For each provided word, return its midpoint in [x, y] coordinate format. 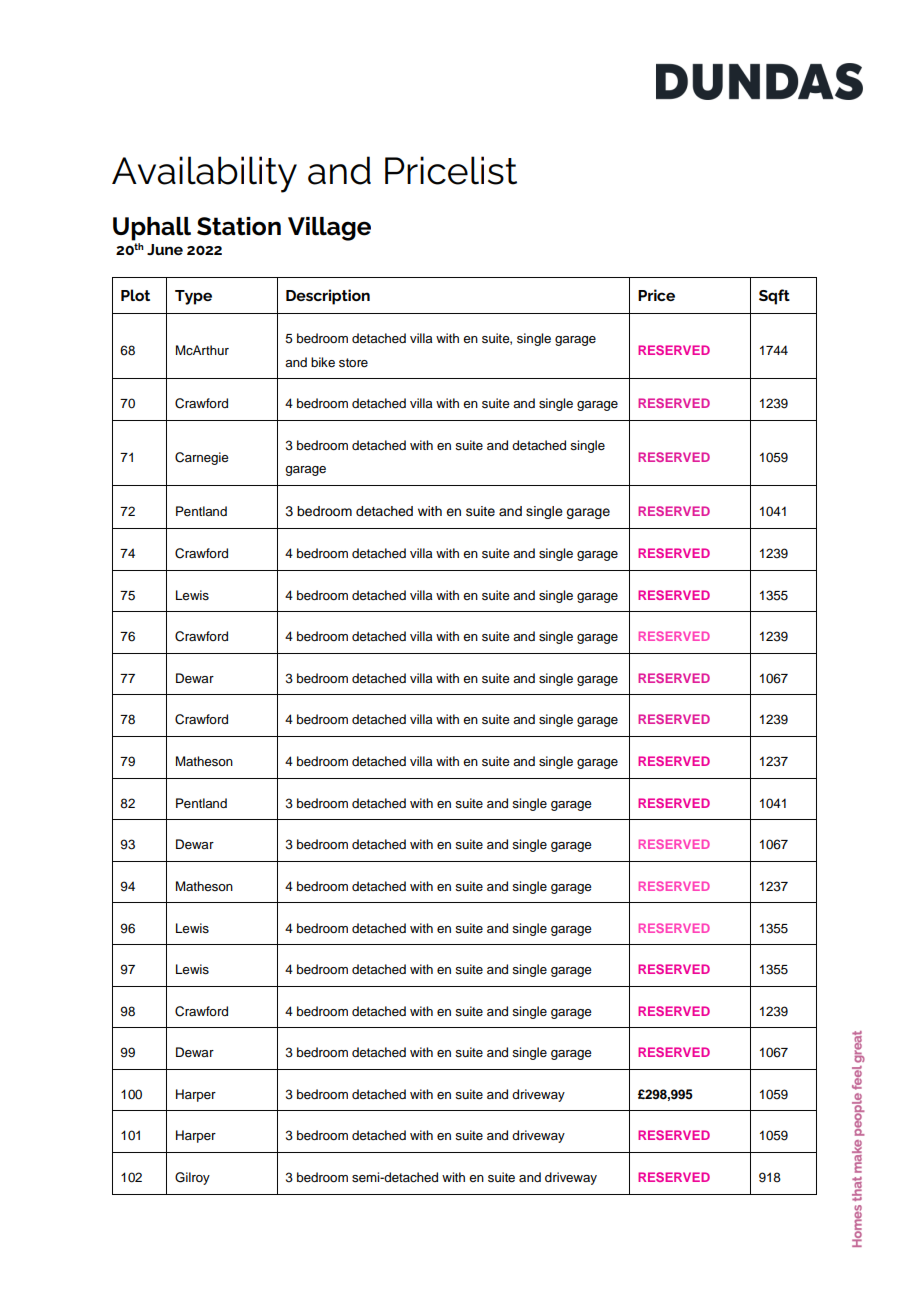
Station [239, 226]
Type [193, 297]
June [165, 249]
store [353, 362]
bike [323, 362]
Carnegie [202, 458]
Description [328, 297]
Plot [135, 295]
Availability [204, 174]
